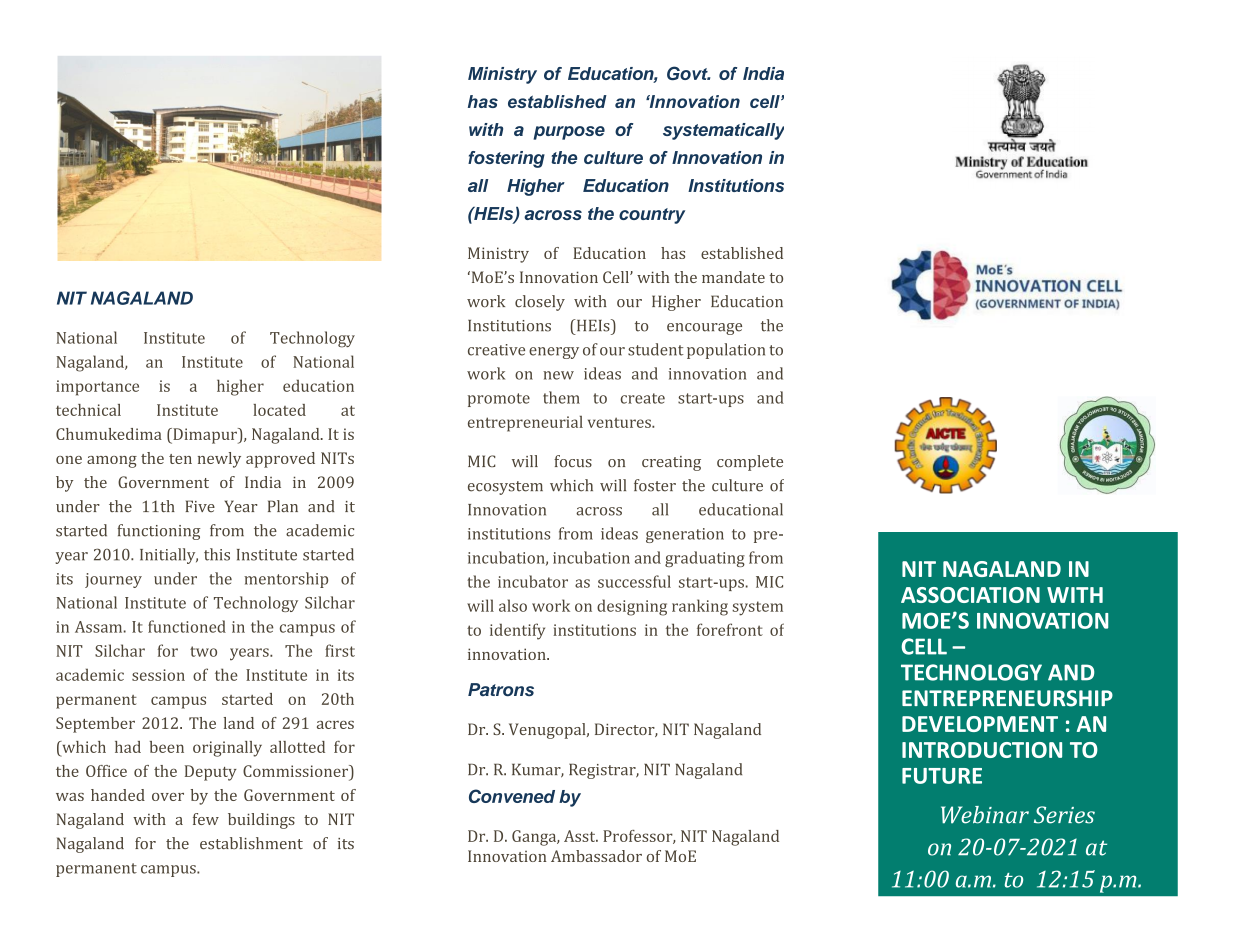 The height and width of the screenshot is (952, 1233). Describe the element at coordinates (206, 819) in the screenshot. I see `few` at that location.
